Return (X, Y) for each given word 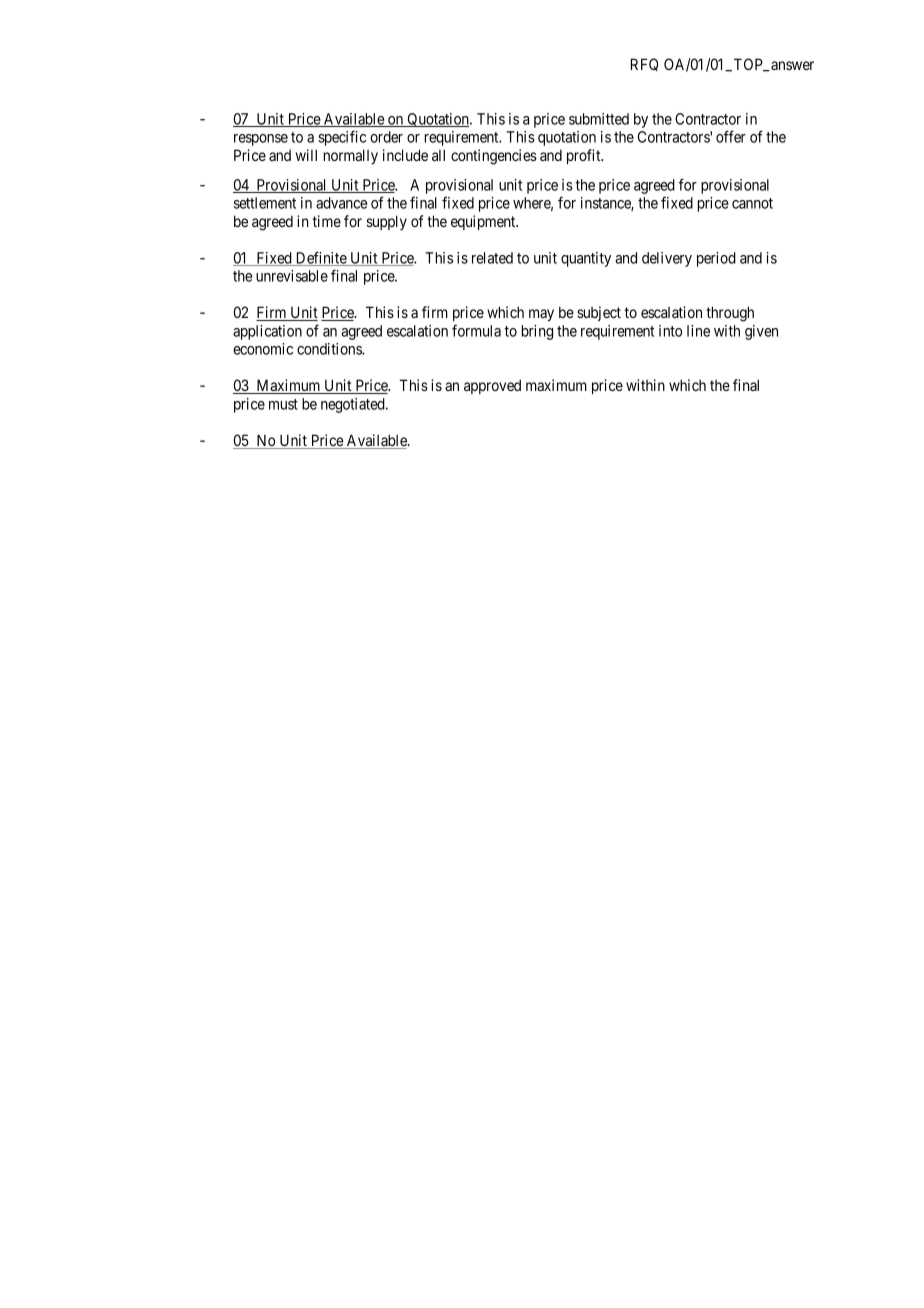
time (327, 221)
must (283, 404)
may (541, 315)
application (267, 332)
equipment (484, 222)
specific (342, 138)
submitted (599, 119)
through (730, 314)
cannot (752, 203)
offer (731, 136)
